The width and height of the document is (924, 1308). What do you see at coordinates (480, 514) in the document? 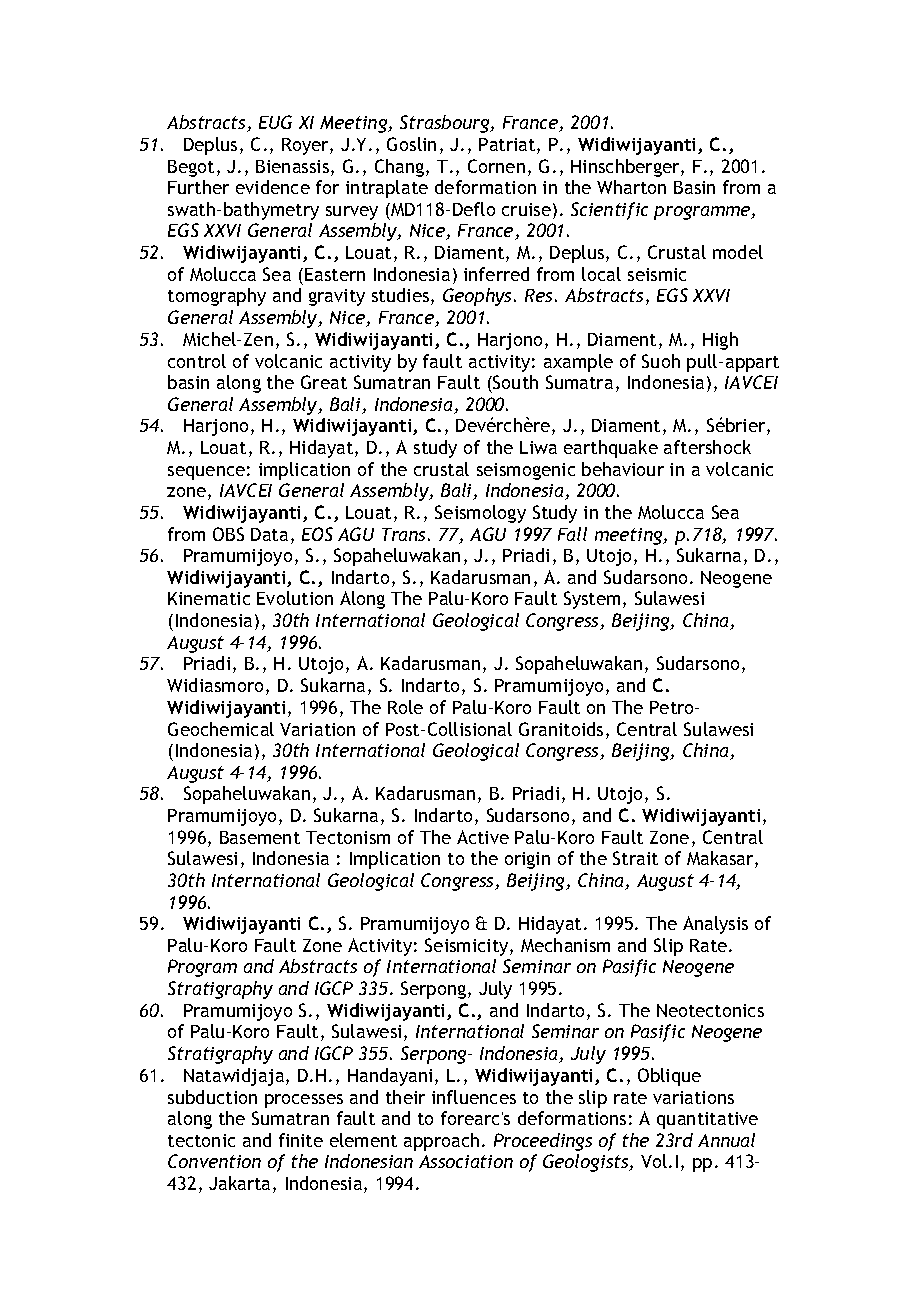
I see `Seismology` at bounding box center [480, 514].
